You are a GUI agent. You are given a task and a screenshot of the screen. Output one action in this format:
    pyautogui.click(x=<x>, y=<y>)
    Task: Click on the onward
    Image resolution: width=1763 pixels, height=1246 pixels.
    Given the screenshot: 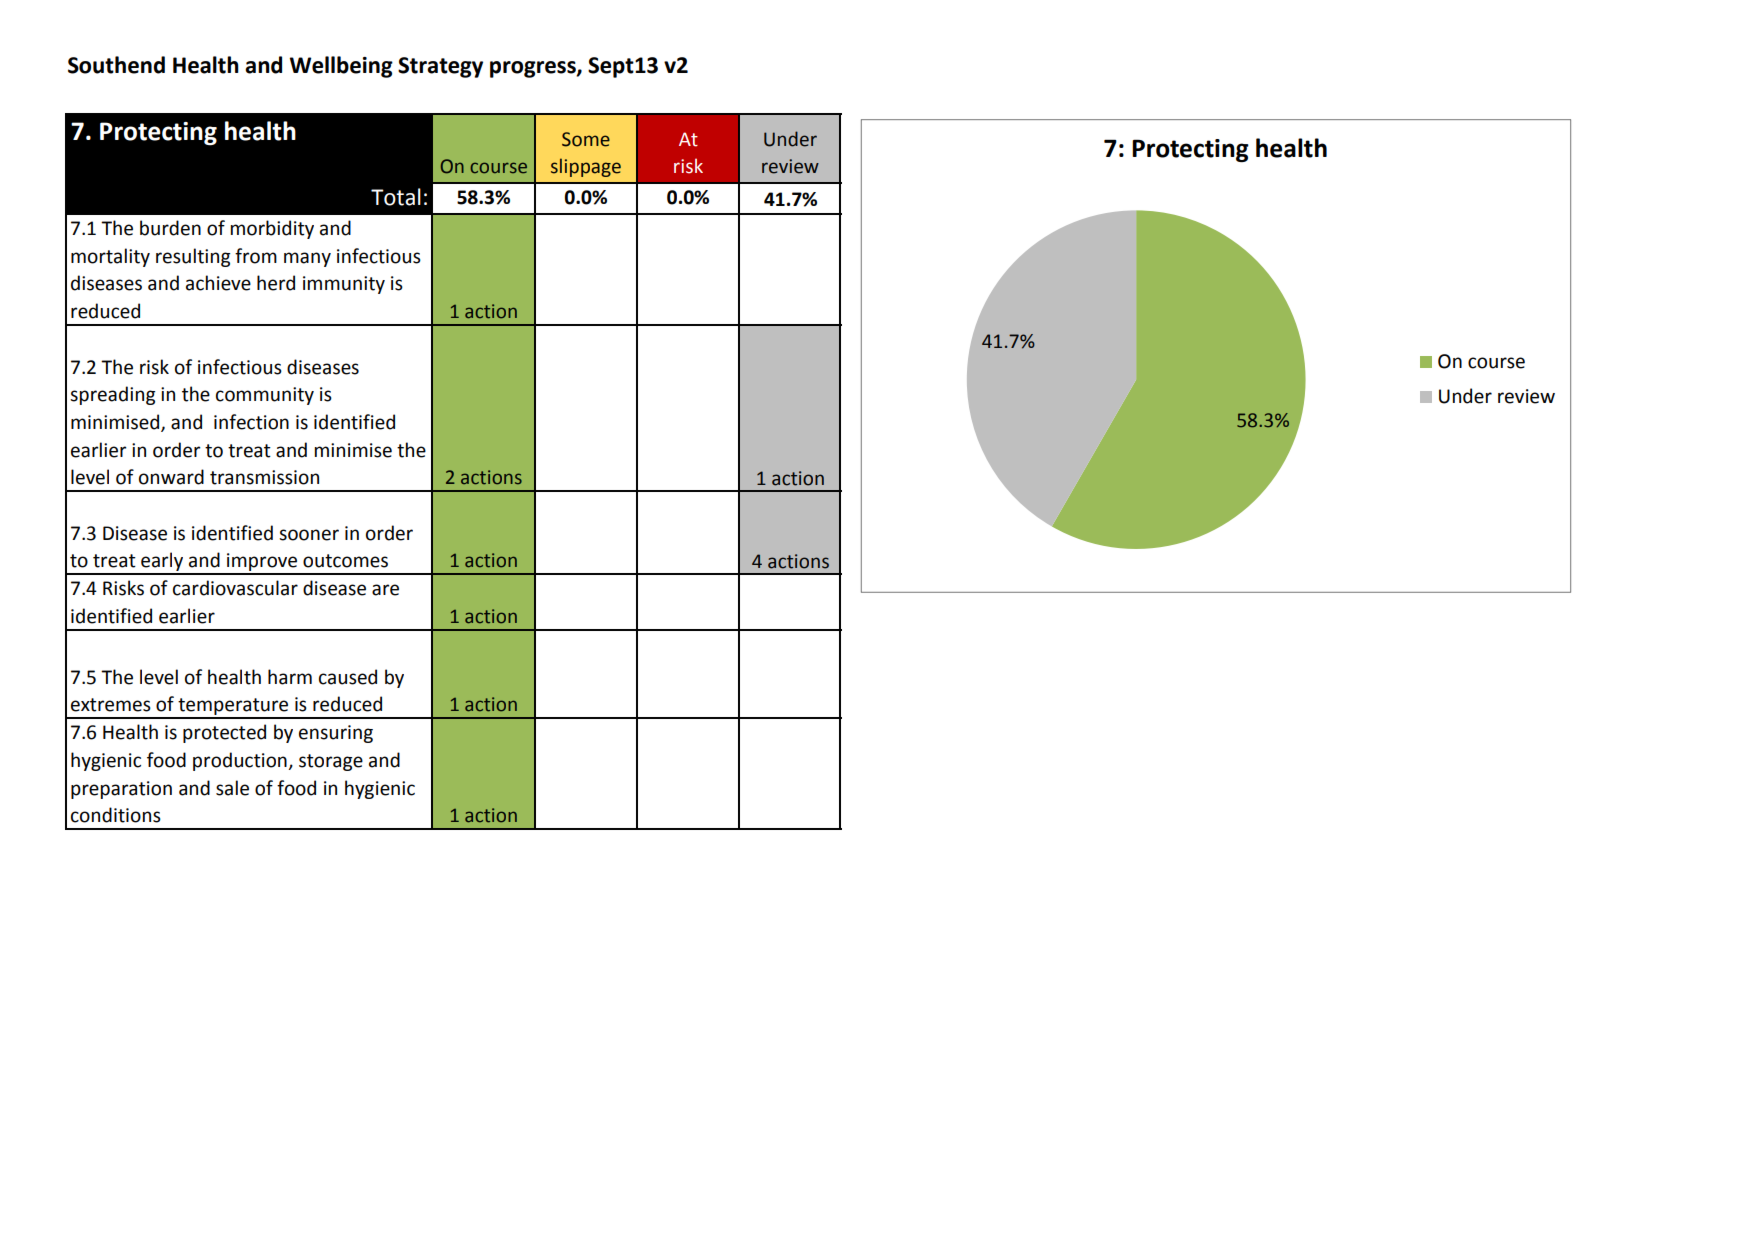 What is the action you would take?
    pyautogui.click(x=171, y=477)
